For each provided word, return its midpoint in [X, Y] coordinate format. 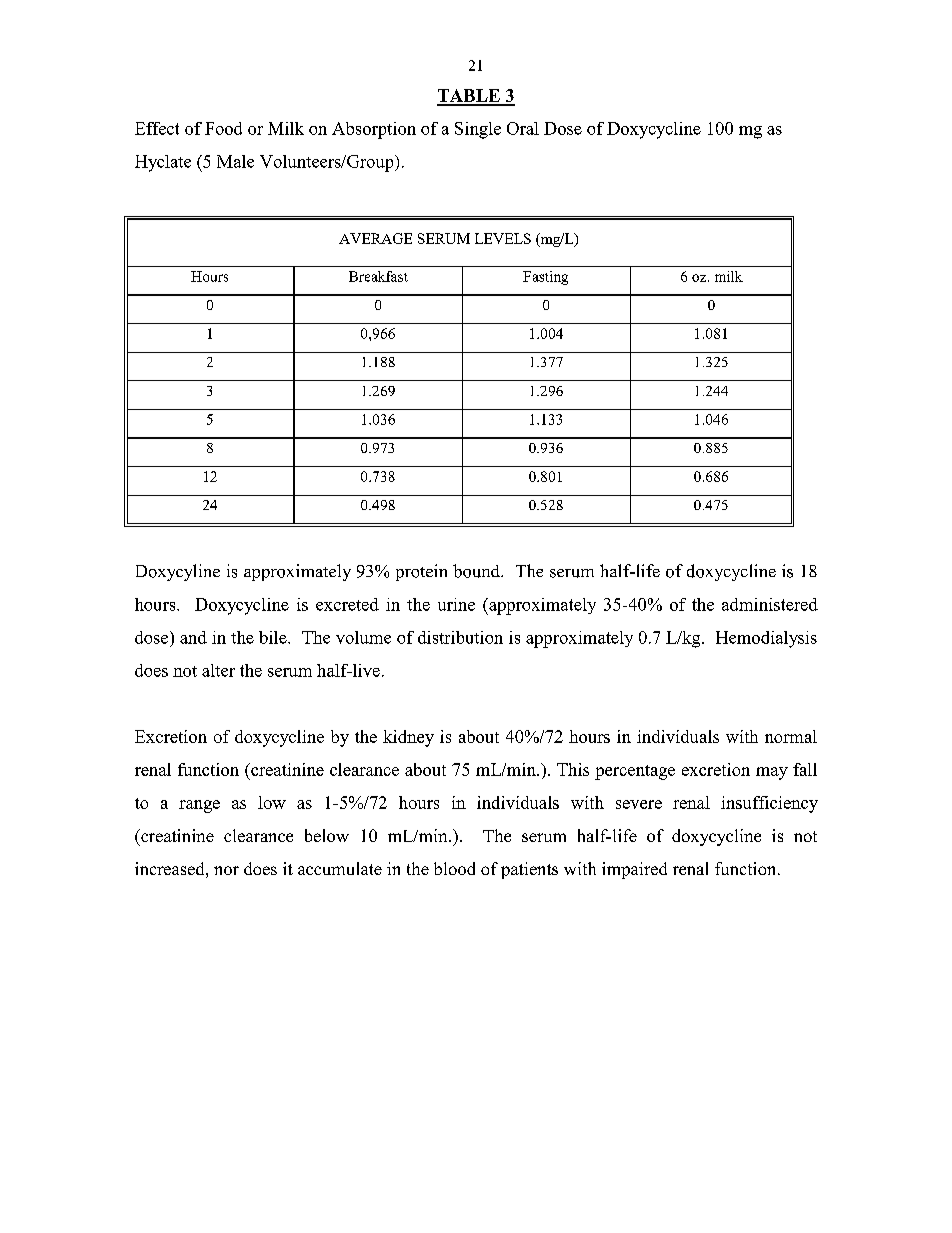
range [199, 806]
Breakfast [378, 276]
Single [478, 130]
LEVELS [503, 238]
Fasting [545, 278]
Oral [523, 128]
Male [235, 161]
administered [770, 604]
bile [274, 637]
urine [456, 604]
